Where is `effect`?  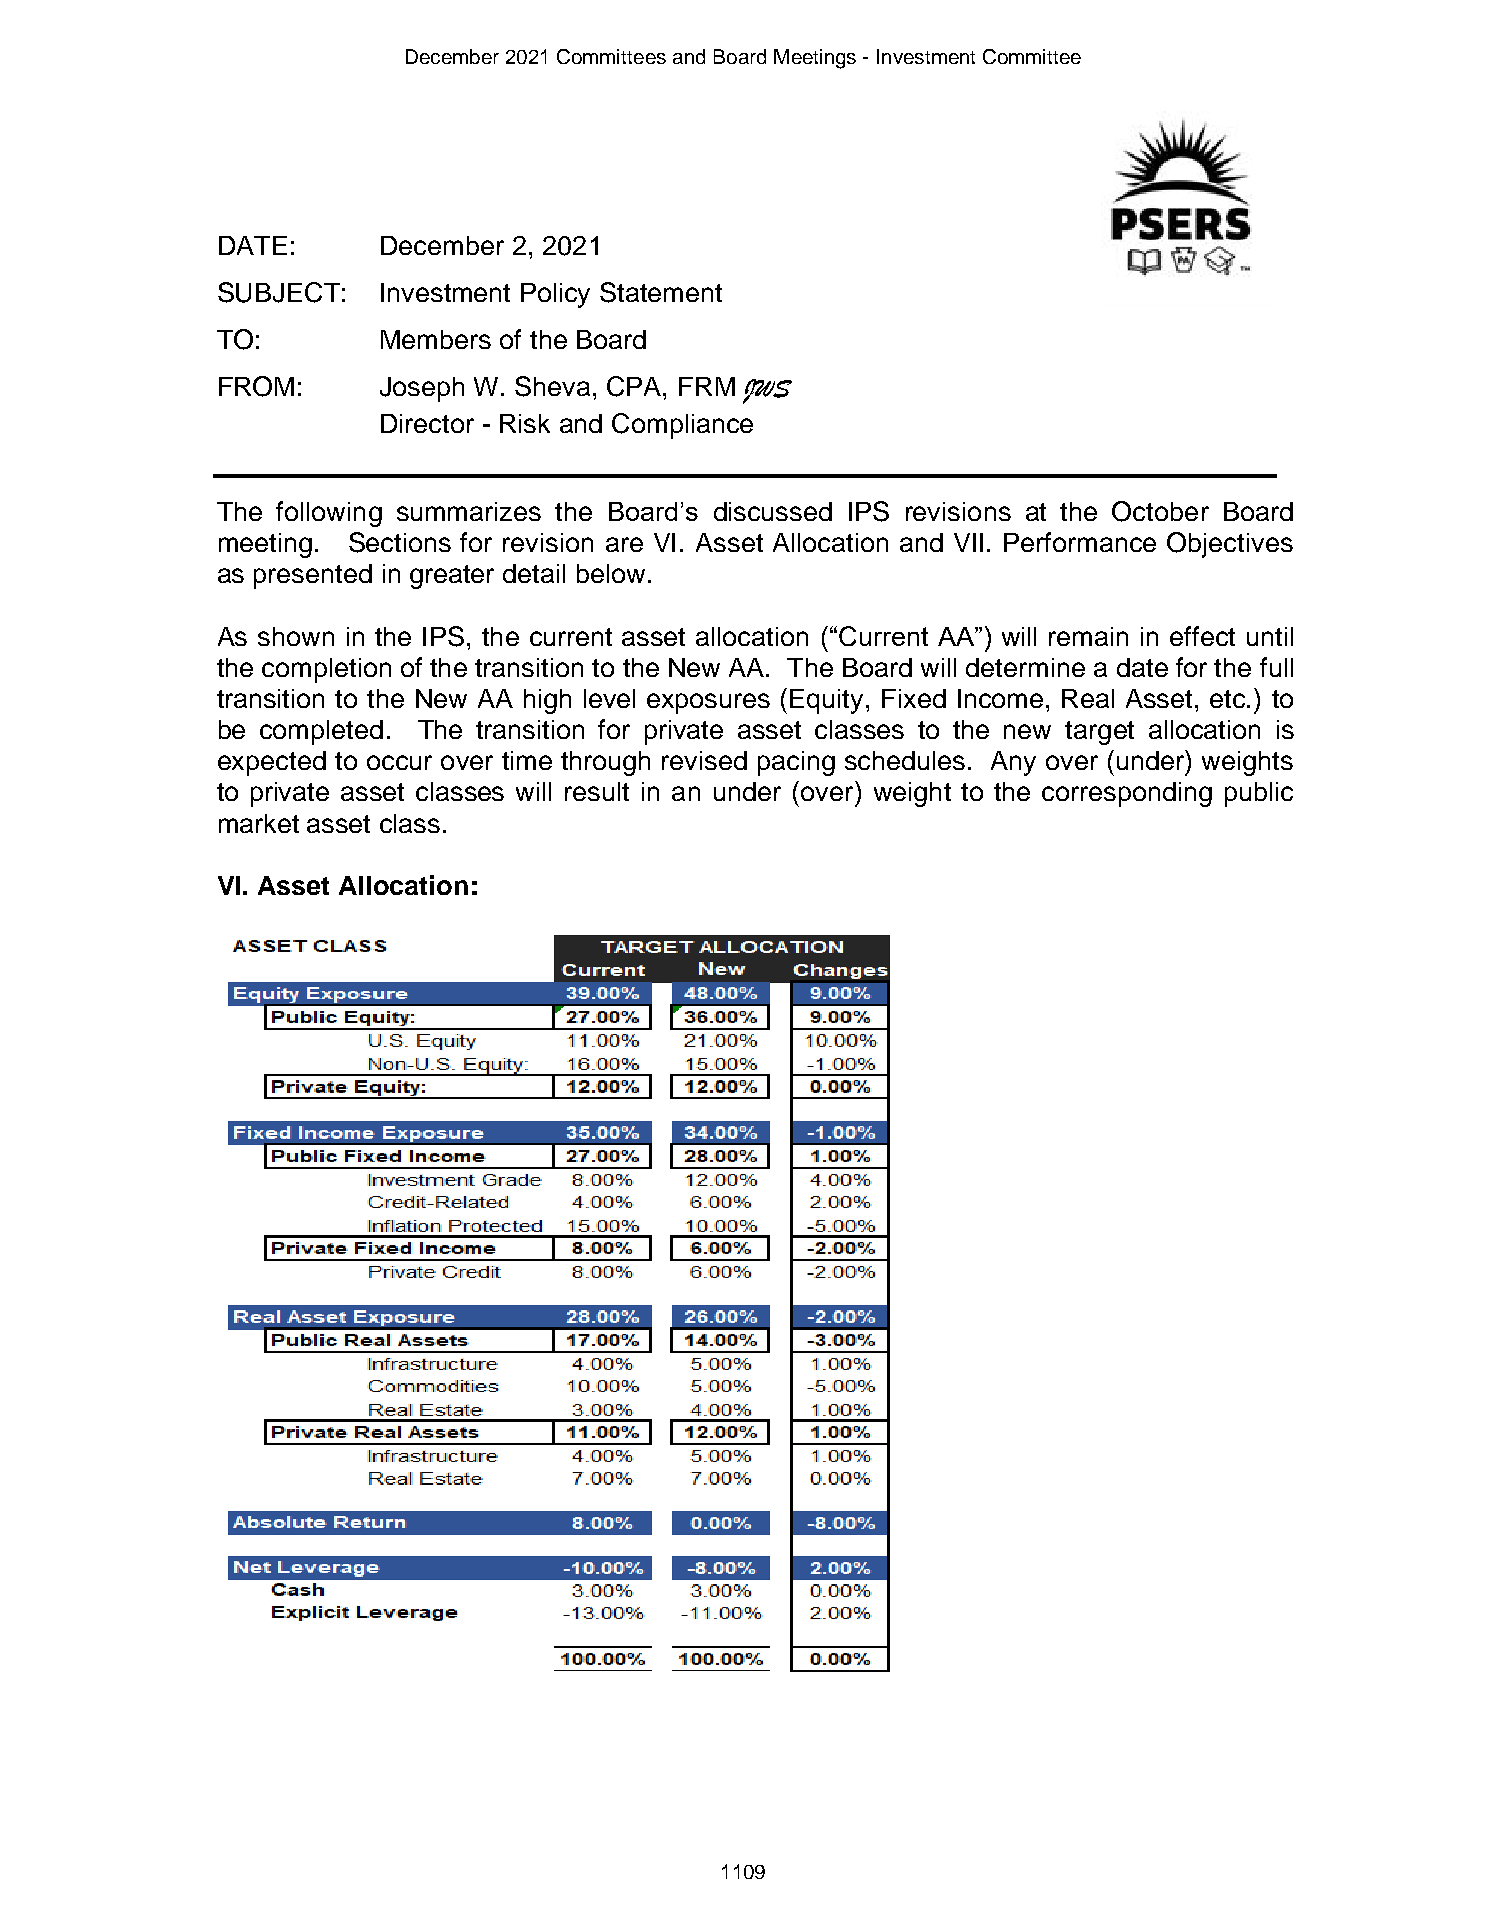
effect is located at coordinates (1202, 636).
